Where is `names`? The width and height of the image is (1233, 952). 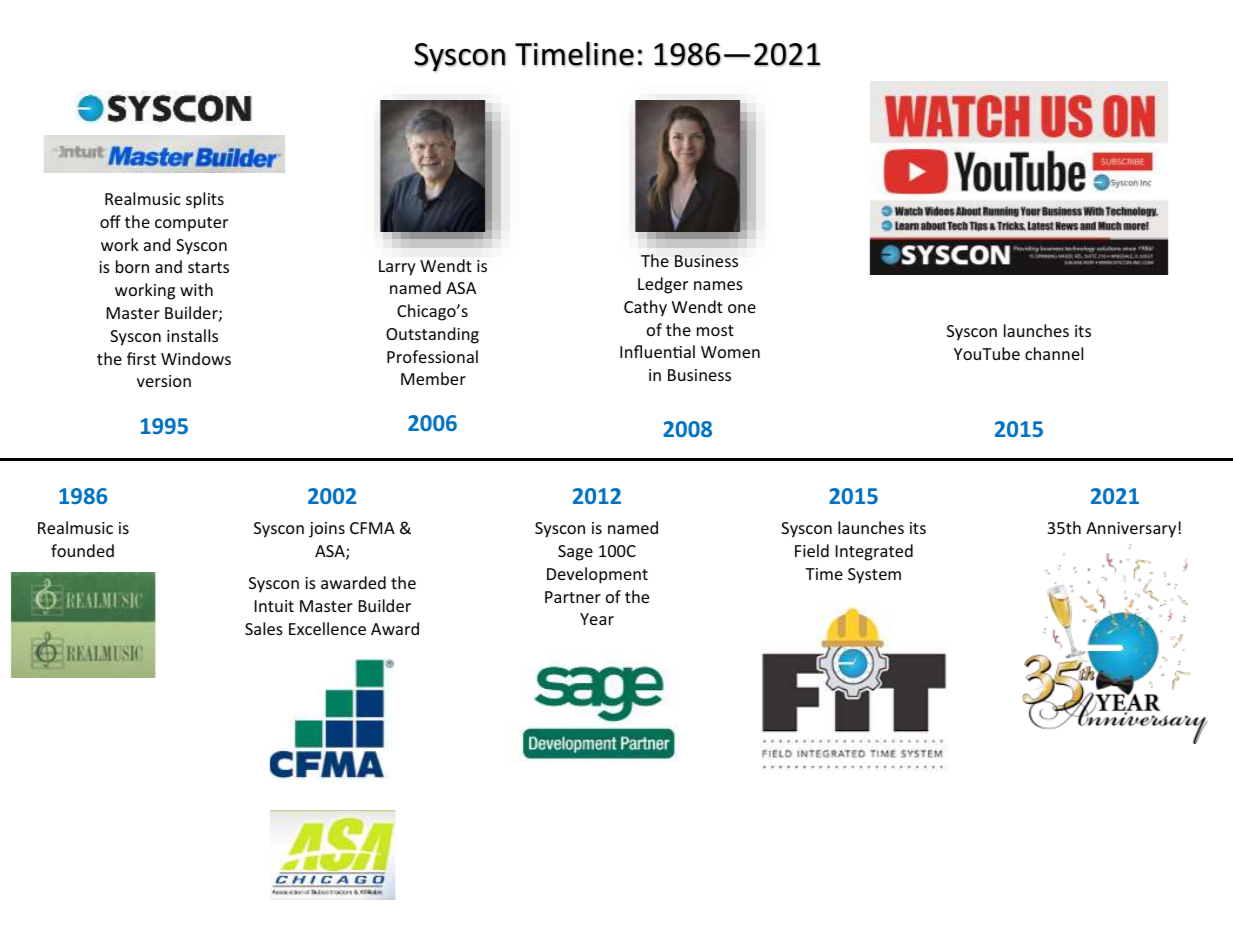 names is located at coordinates (718, 285).
